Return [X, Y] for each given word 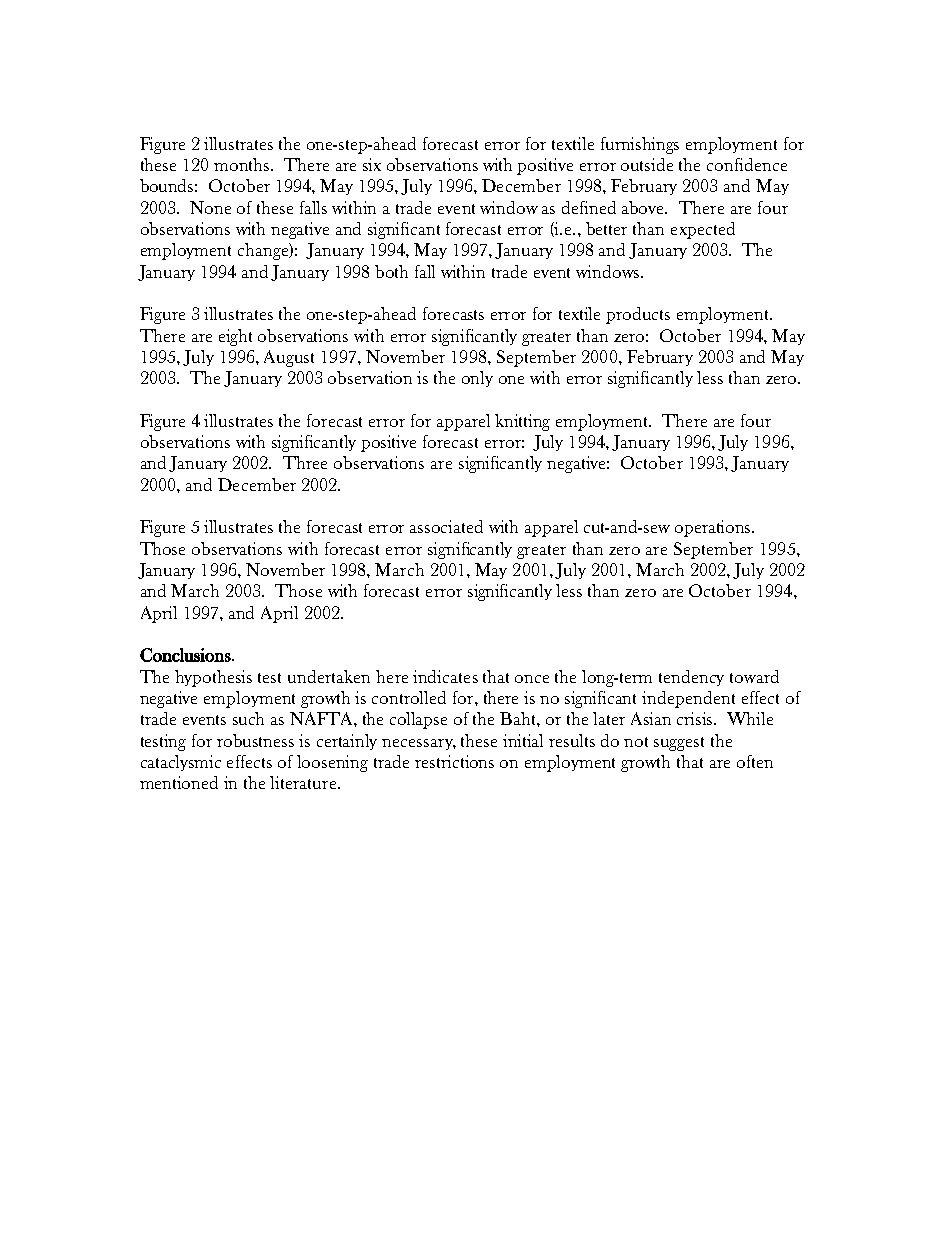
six [372, 164]
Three [305, 462]
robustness [255, 740]
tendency [691, 678]
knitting [522, 422]
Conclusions [186, 655]
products [638, 315]
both [391, 271]
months [243, 164]
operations [714, 528]
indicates [445, 676]
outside [647, 164]
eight [235, 337]
